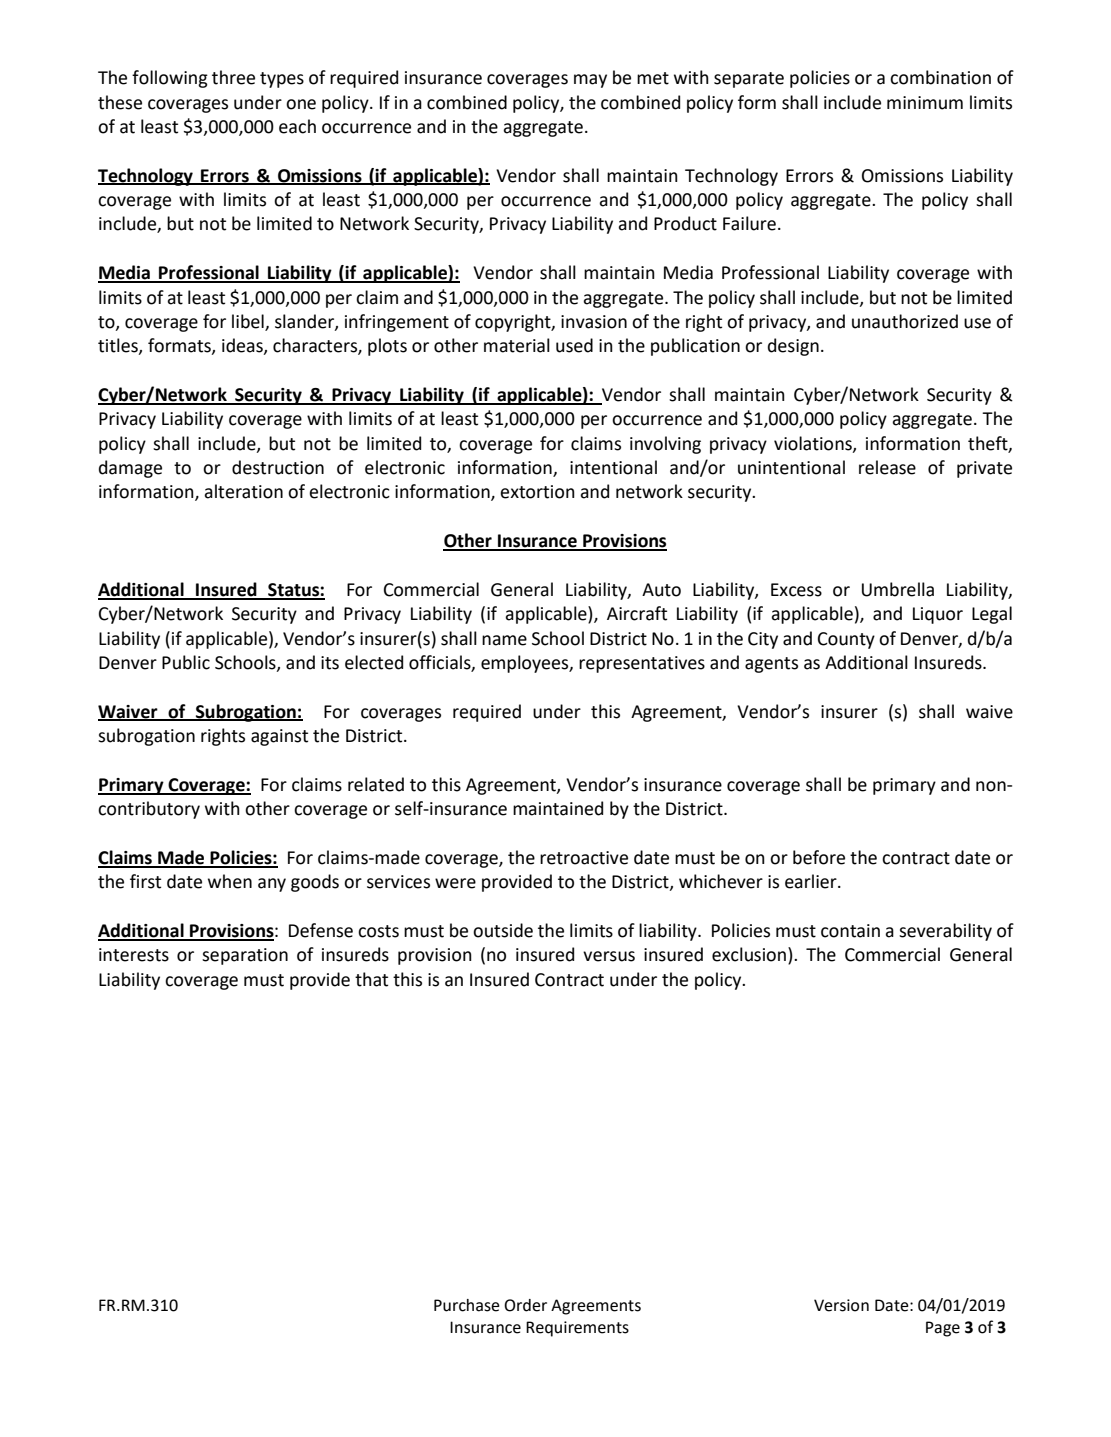 The width and height of the image is (1111, 1437). What do you see at coordinates (609, 956) in the image?
I see `versus` at bounding box center [609, 956].
